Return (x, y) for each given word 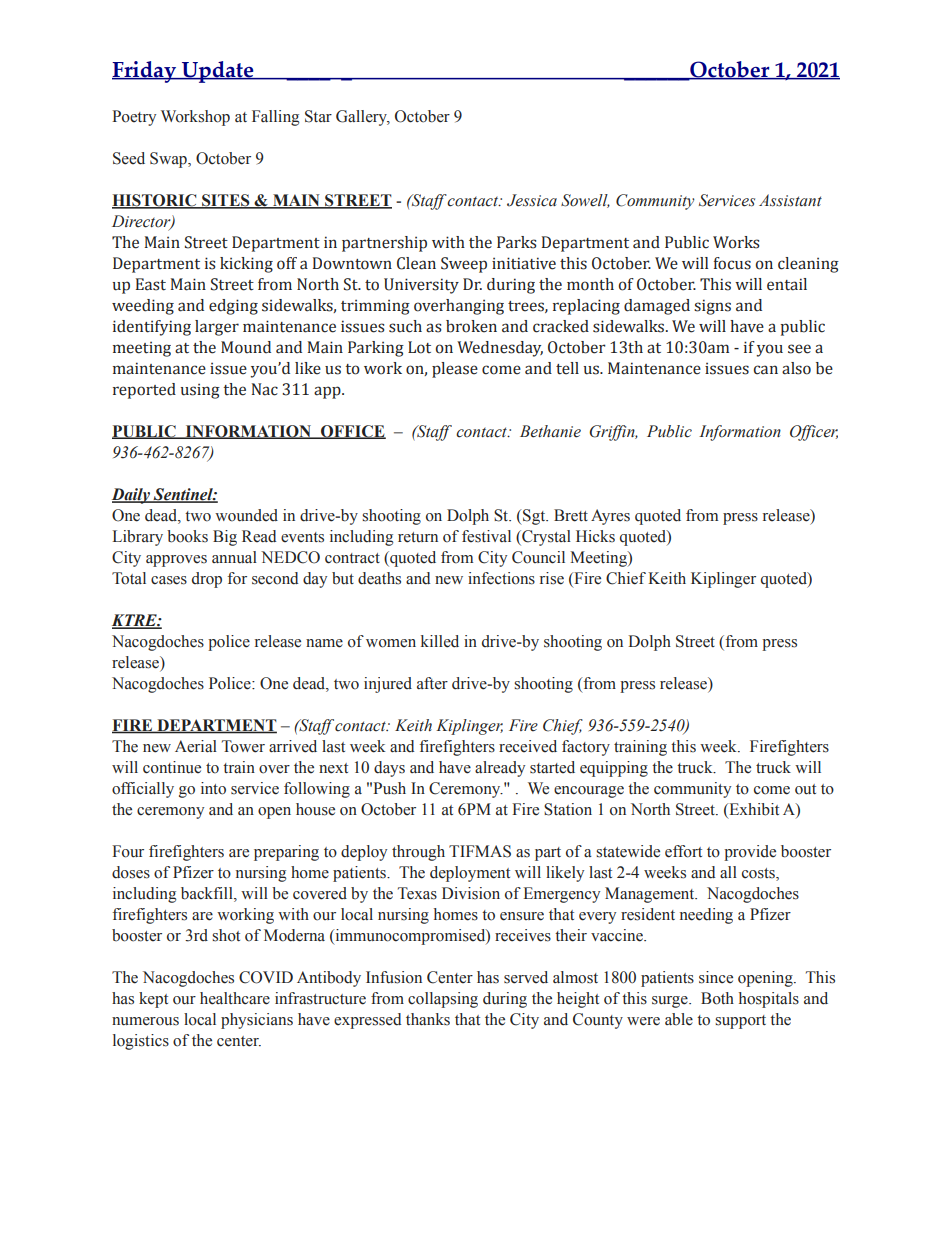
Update (218, 72)
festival (486, 536)
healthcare (235, 998)
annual (234, 557)
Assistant (790, 200)
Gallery (363, 118)
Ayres (610, 517)
